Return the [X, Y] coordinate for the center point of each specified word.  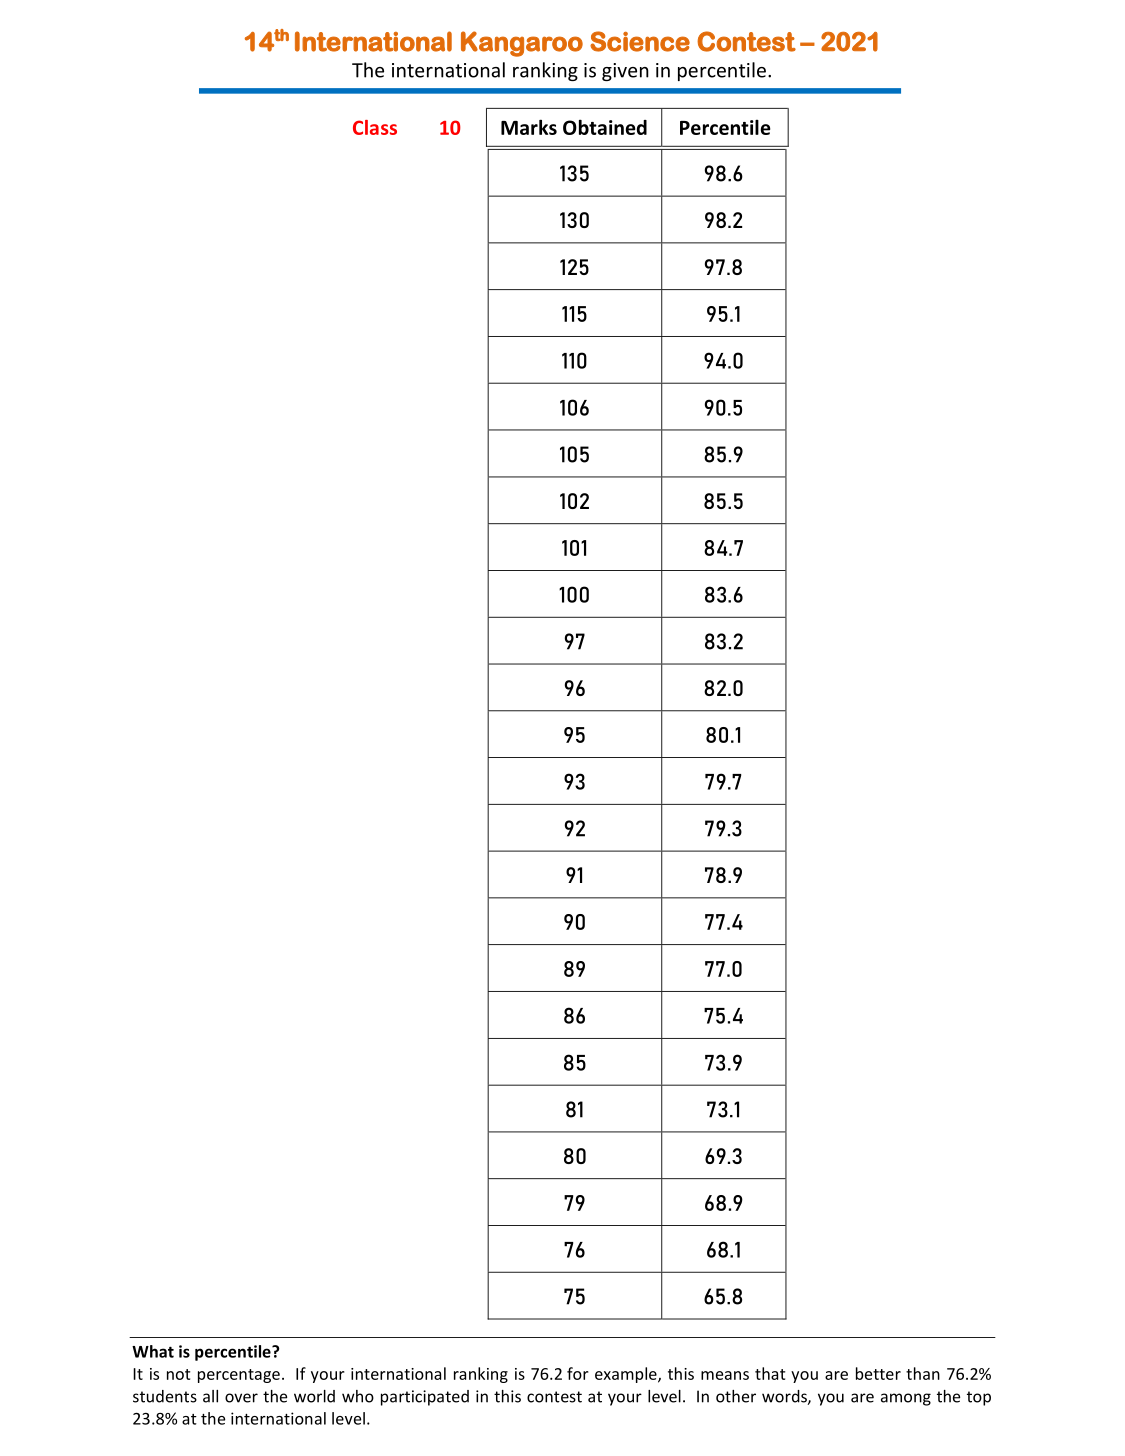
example [627, 1375]
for [578, 1373]
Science [640, 41]
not [178, 1374]
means [725, 1375]
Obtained [605, 127]
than [923, 1373]
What [153, 1351]
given [625, 72]
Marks [529, 127]
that [770, 1373]
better [878, 1373]
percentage [239, 1376]
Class [375, 127]
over [241, 1398]
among [906, 1399]
